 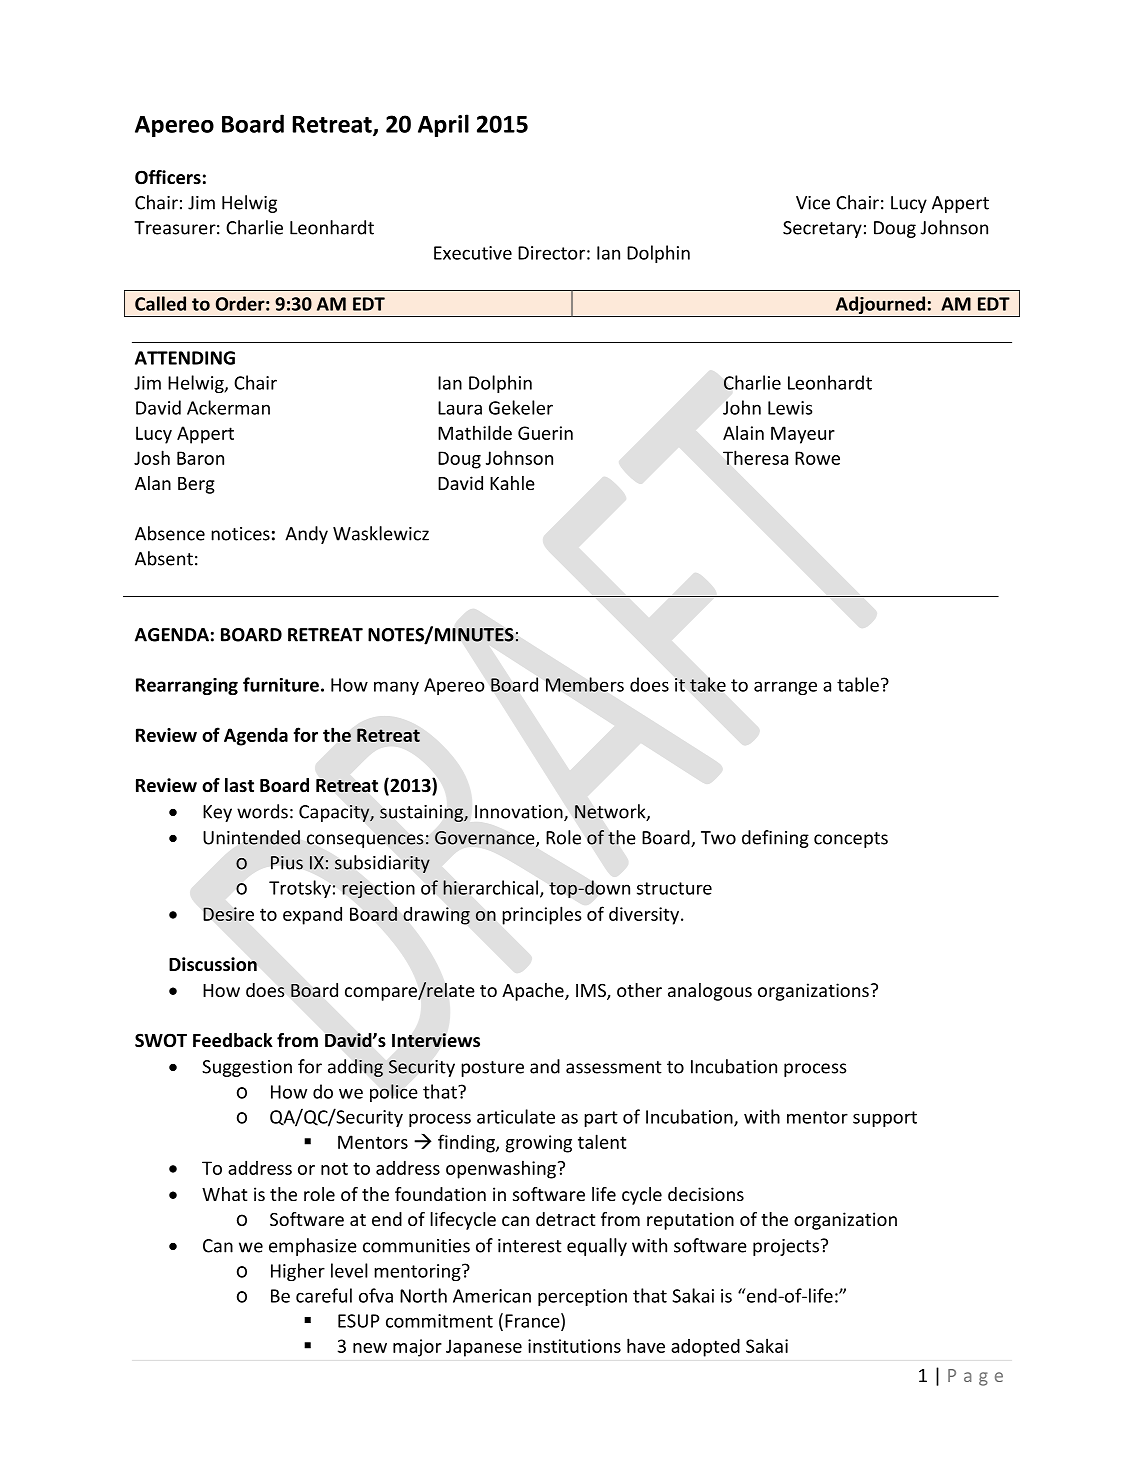 I want to click on Guerin, so click(x=545, y=433).
